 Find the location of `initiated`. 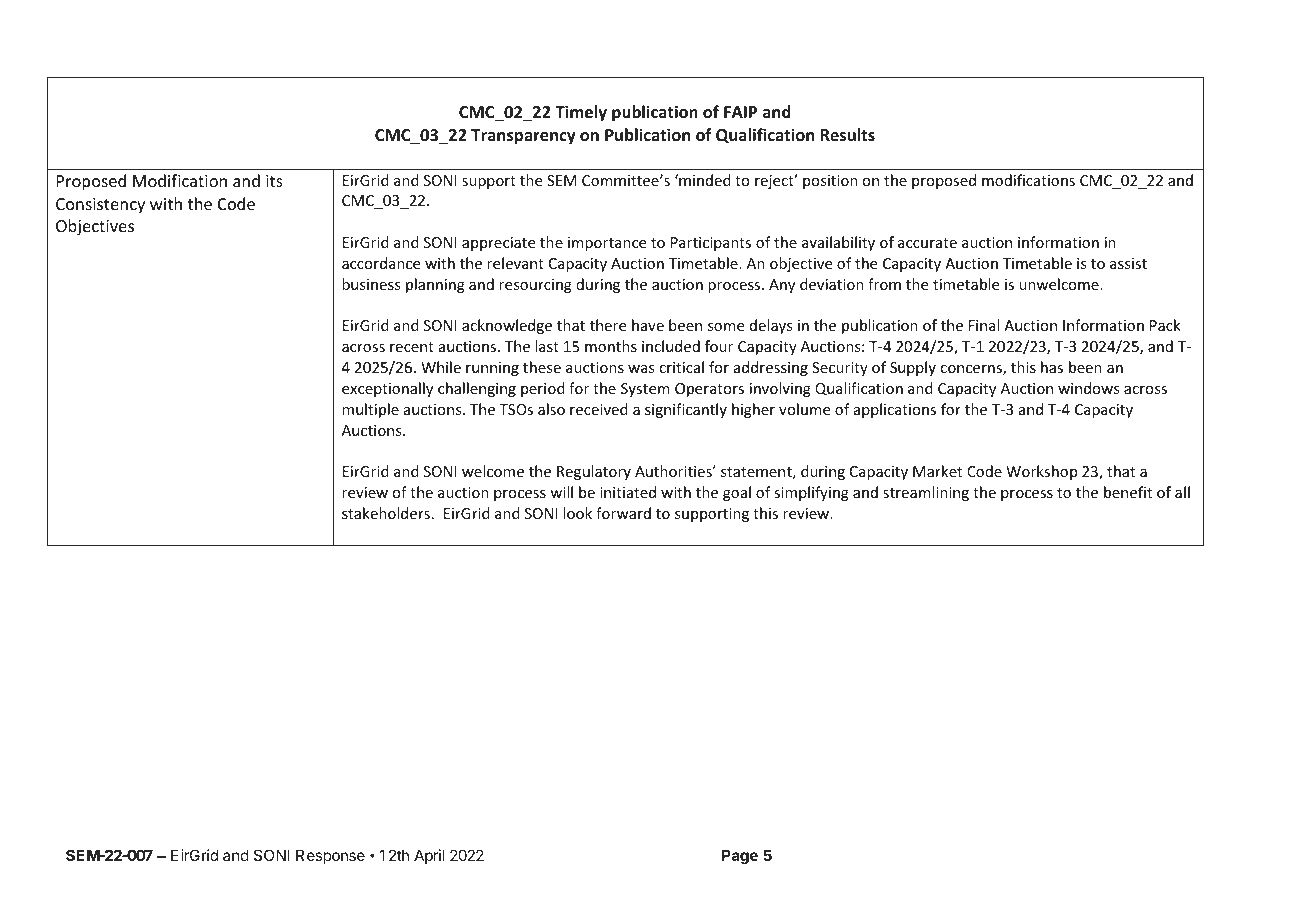

initiated is located at coordinates (628, 492).
